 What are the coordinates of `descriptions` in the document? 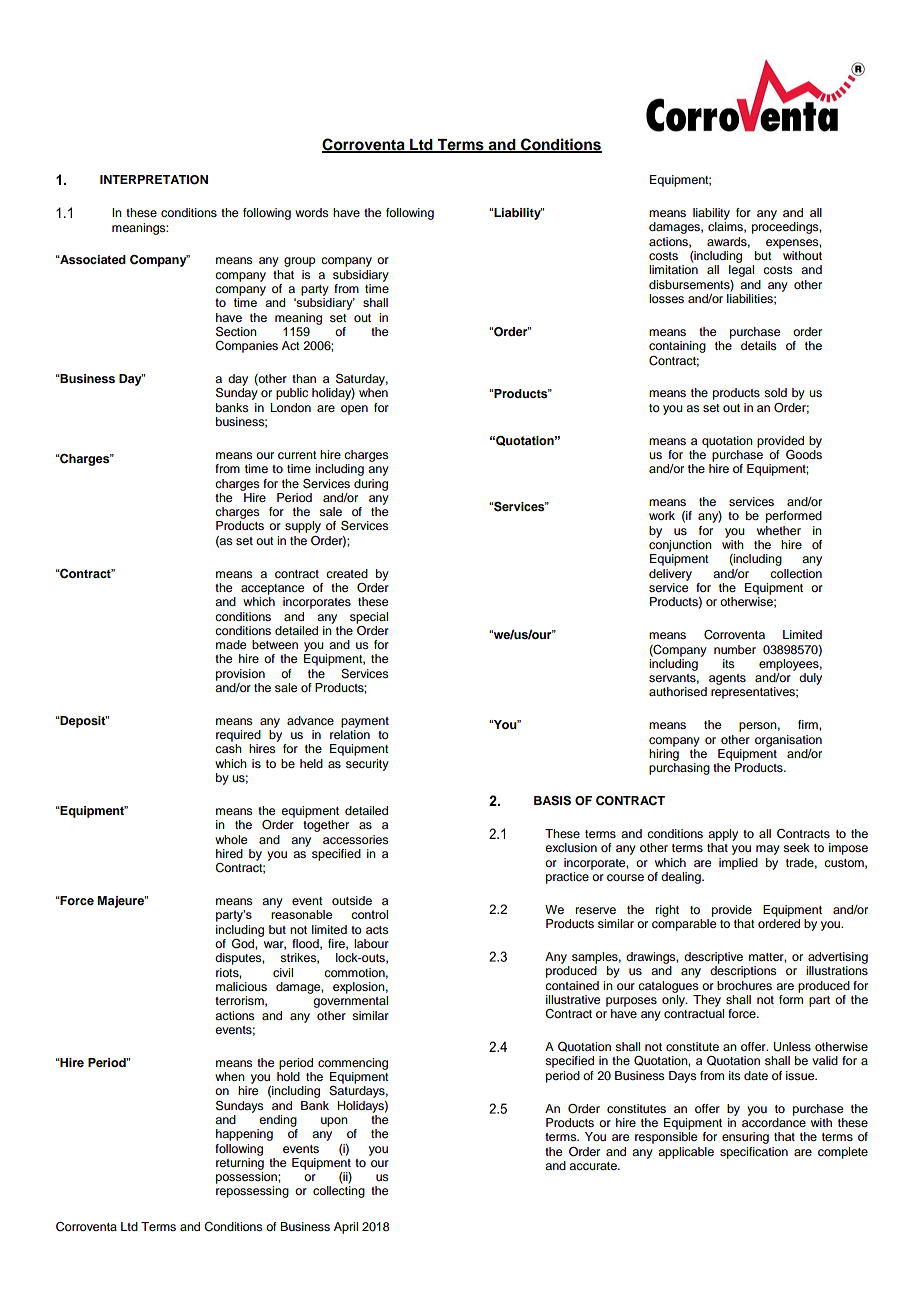 It's located at (743, 972).
